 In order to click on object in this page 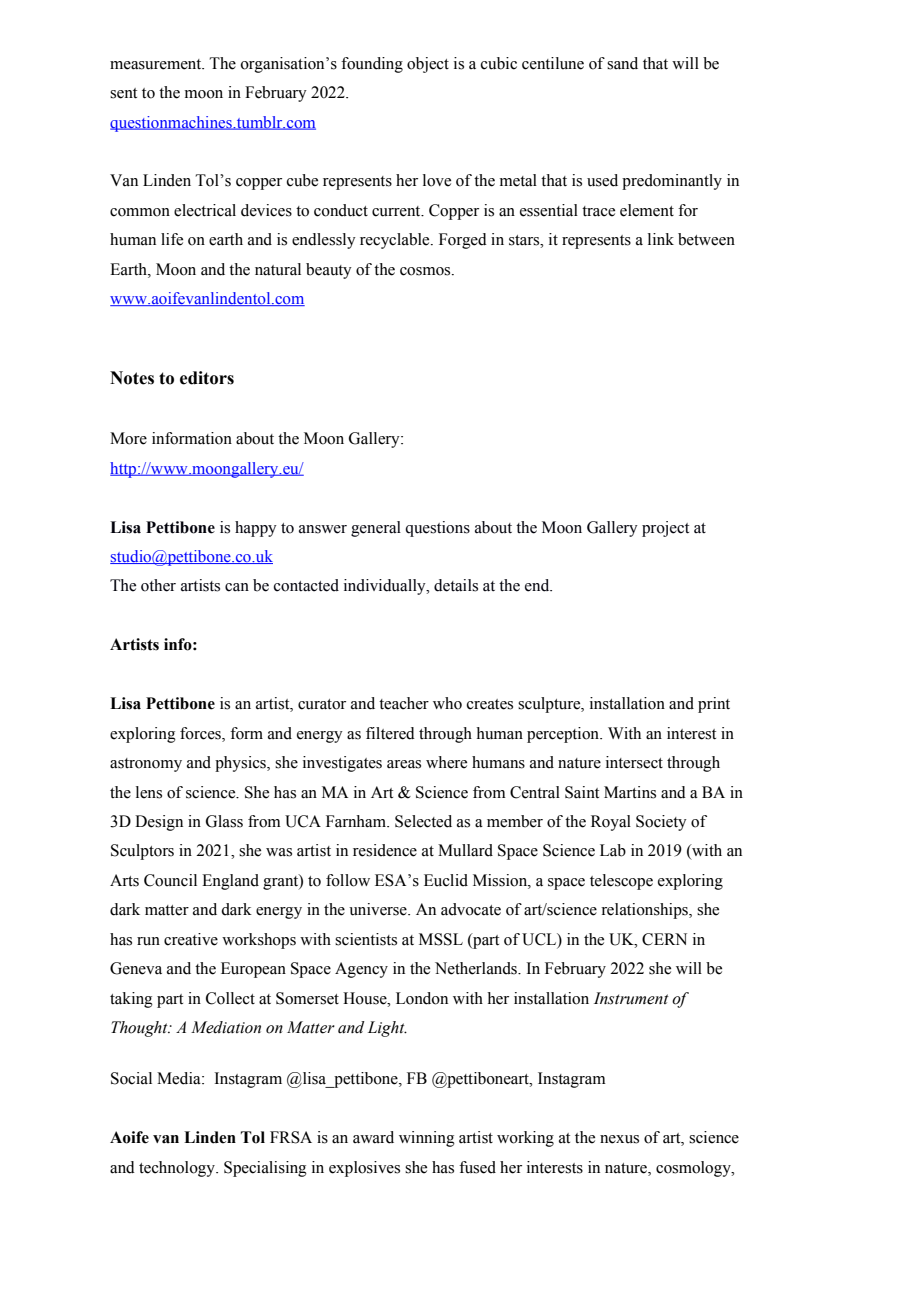, I will do `click(428, 65)`.
